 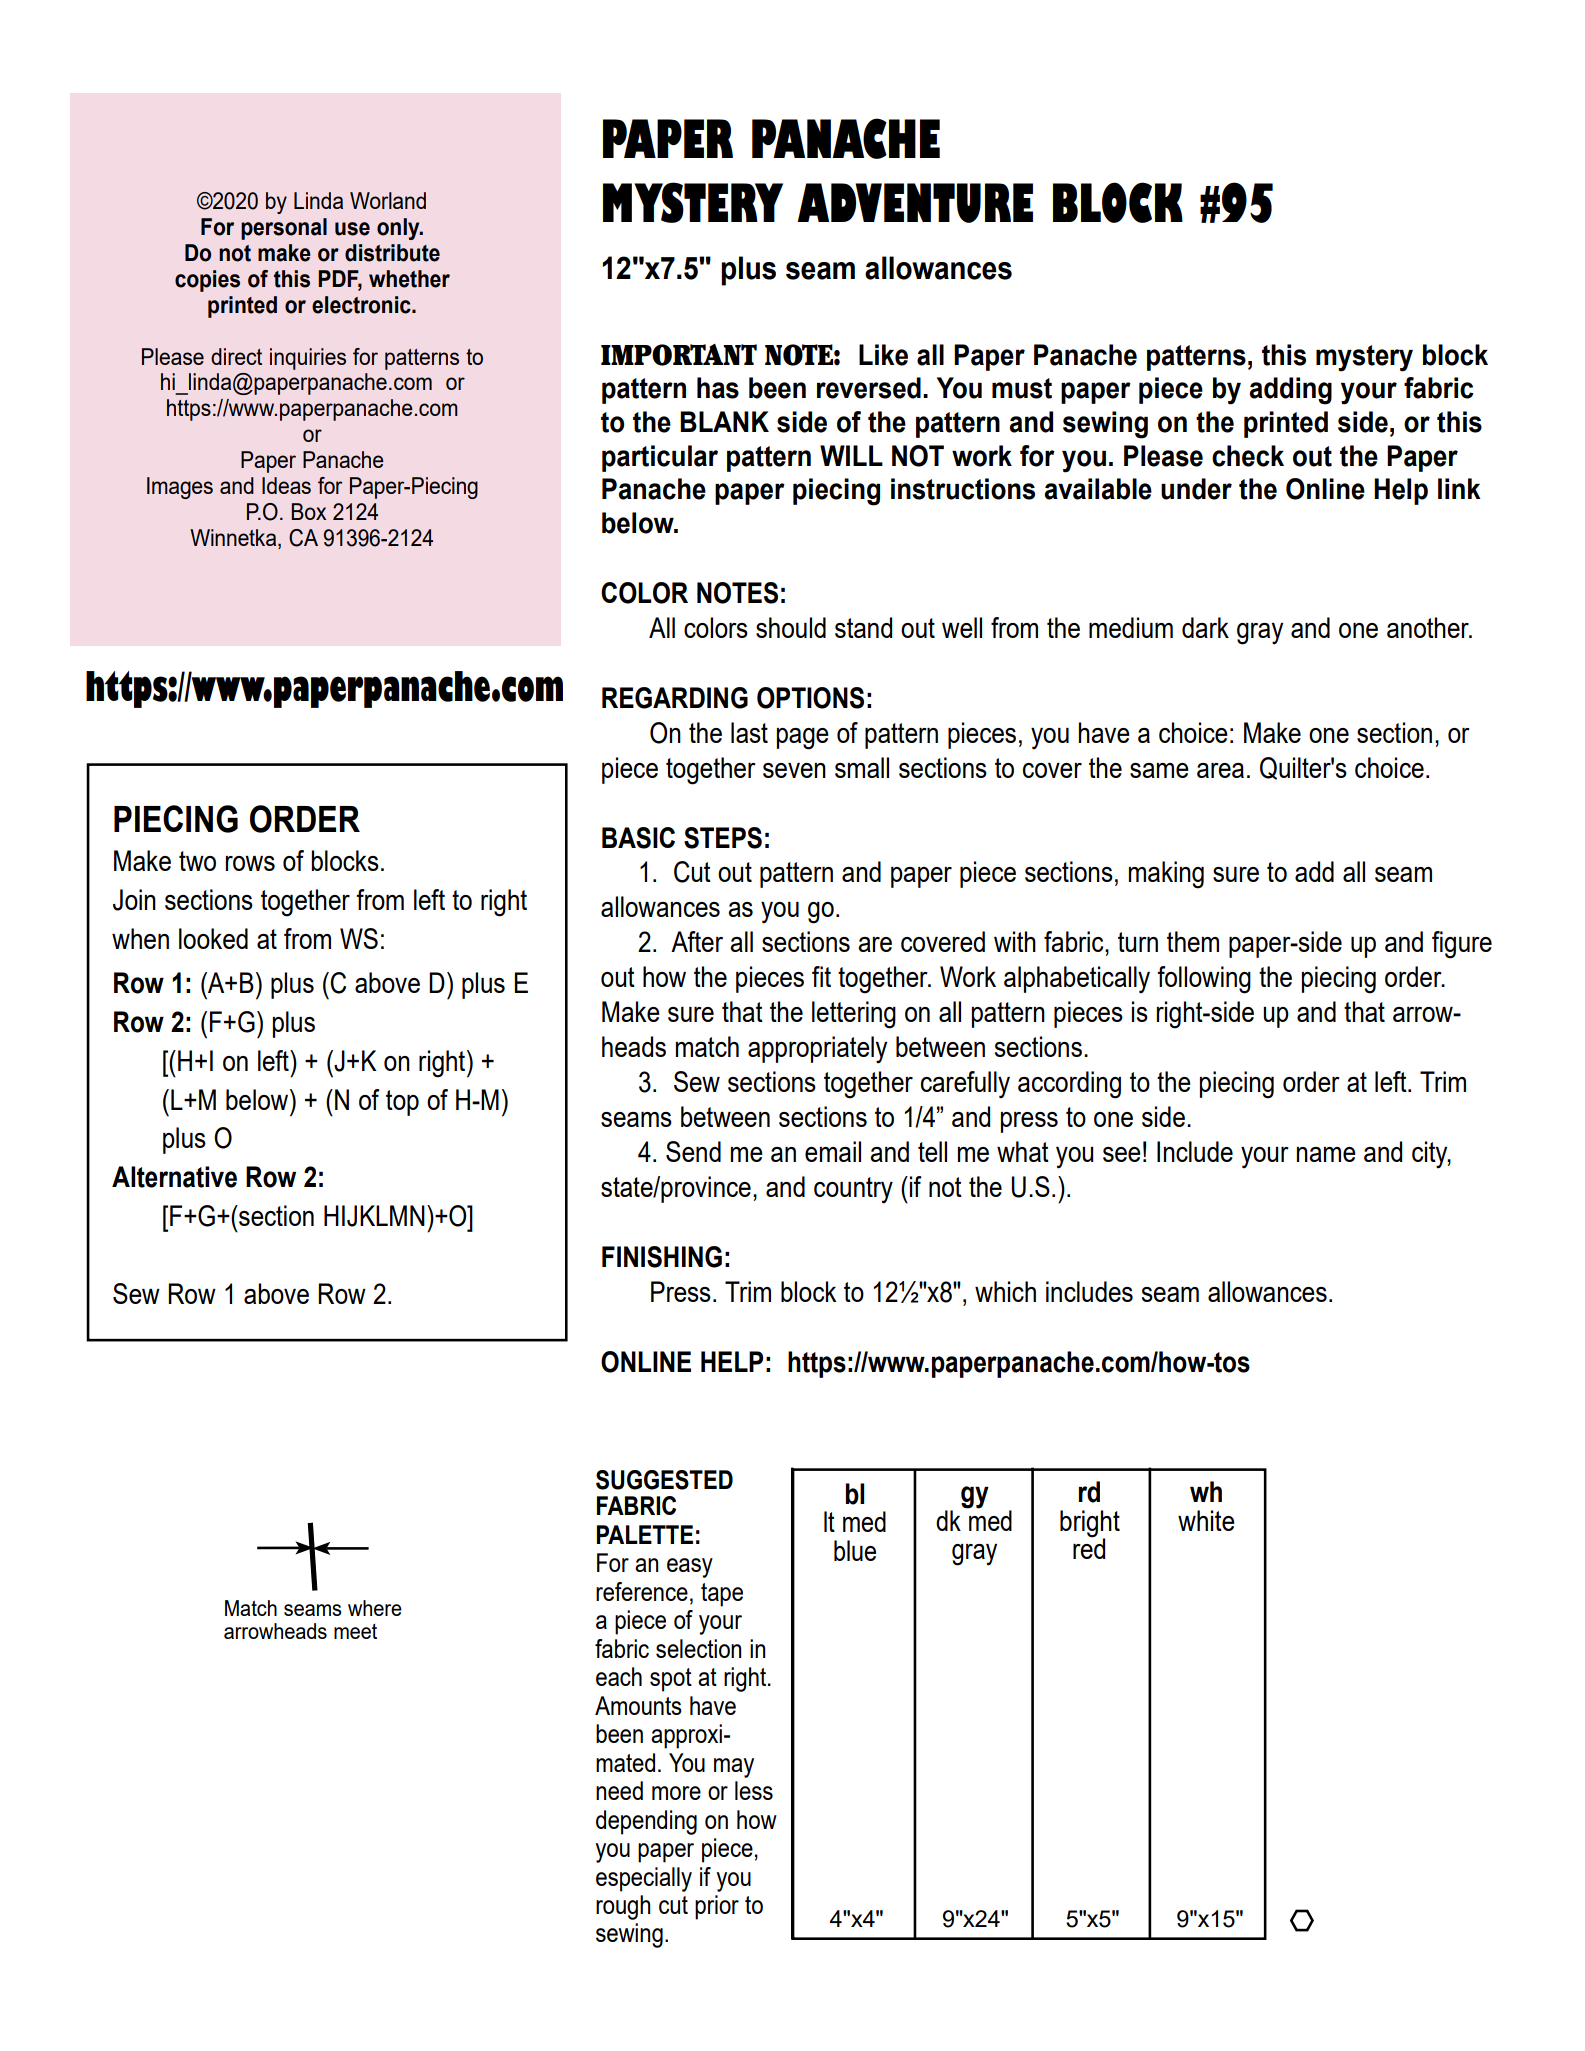 What do you see at coordinates (1220, 770) in the document?
I see `area` at bounding box center [1220, 770].
